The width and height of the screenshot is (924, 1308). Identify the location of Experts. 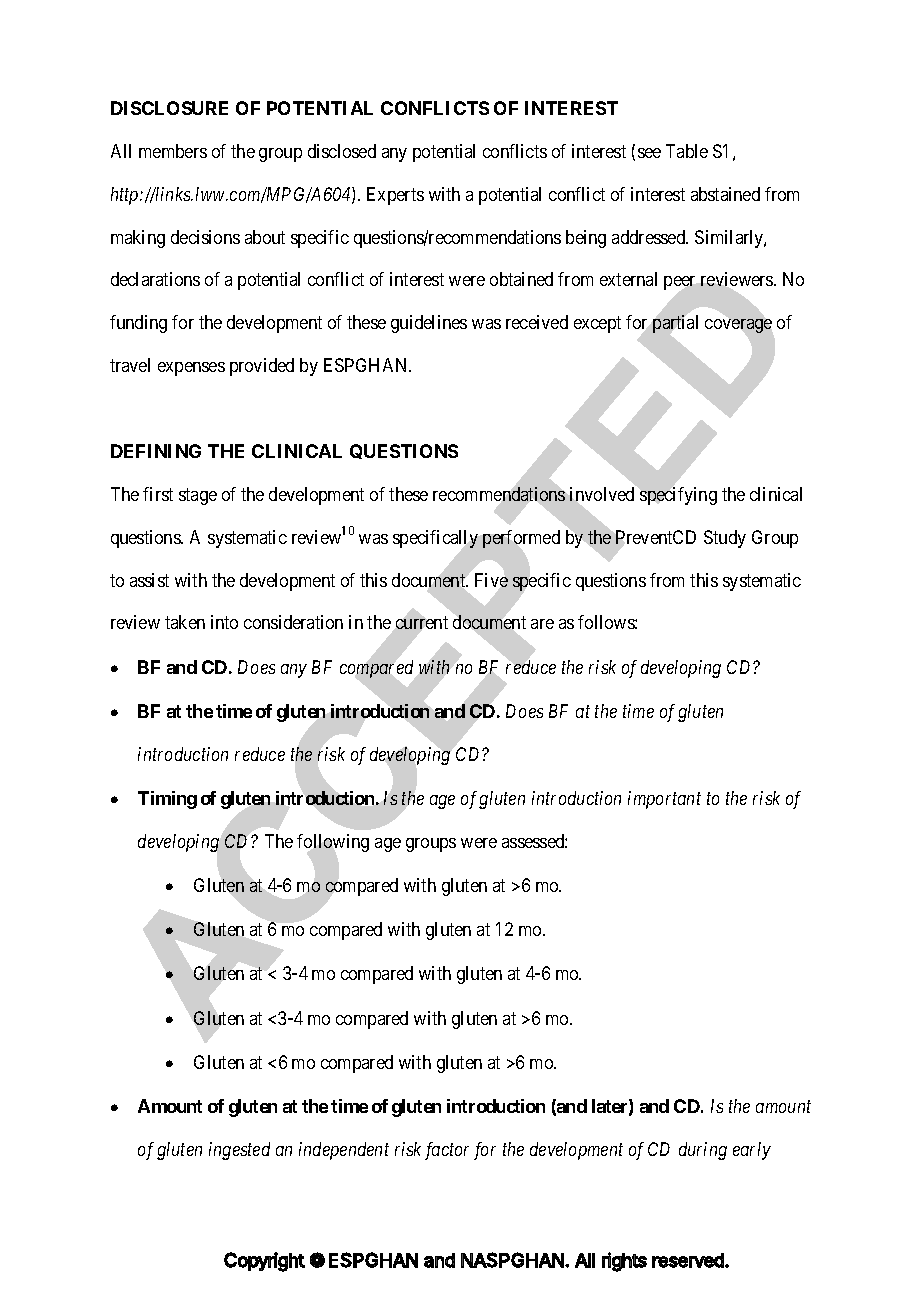
(395, 196).
